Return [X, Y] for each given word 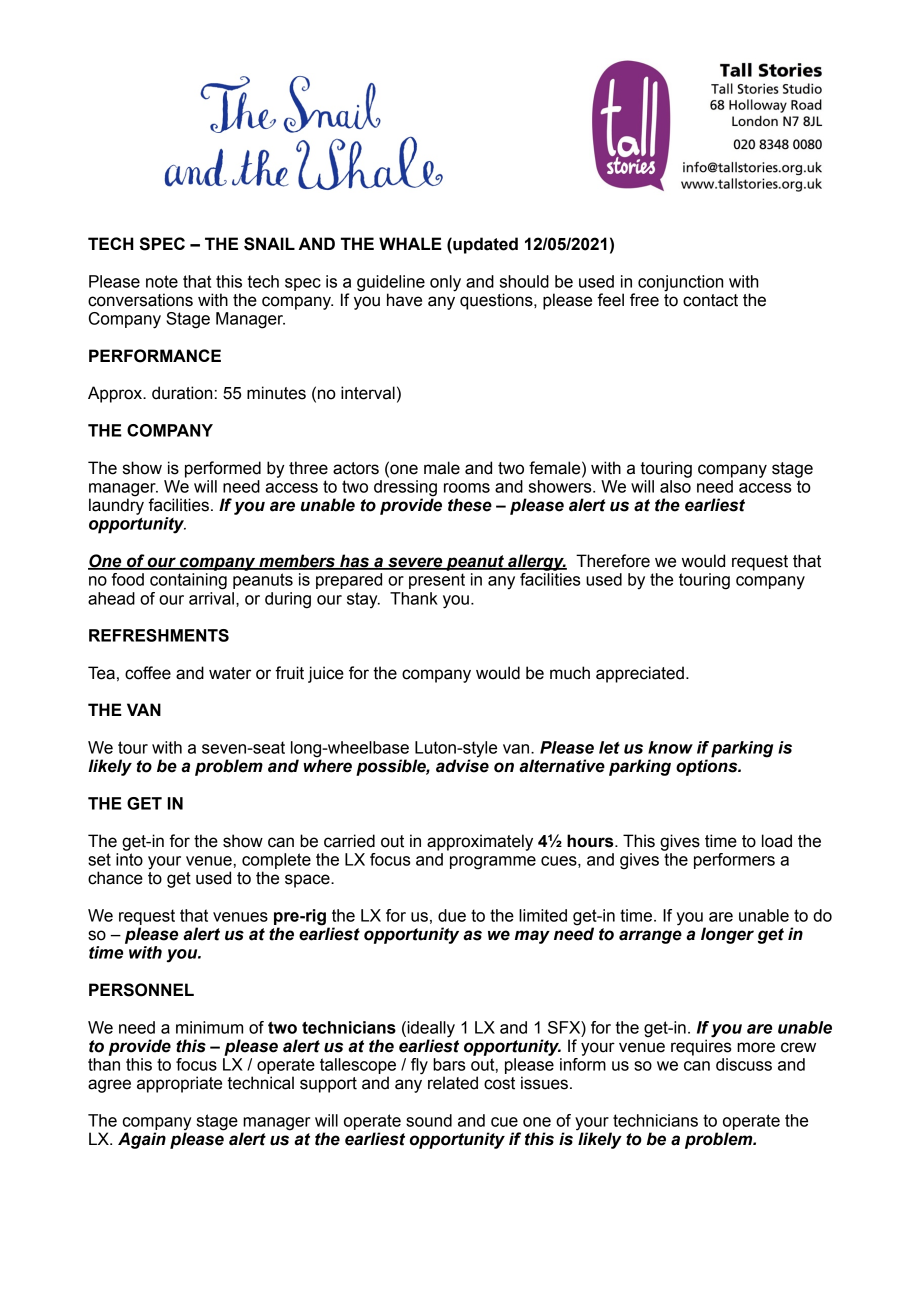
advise [462, 766]
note [162, 281]
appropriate [179, 1084]
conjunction [680, 283]
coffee [148, 673]
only [445, 283]
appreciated [640, 674]
